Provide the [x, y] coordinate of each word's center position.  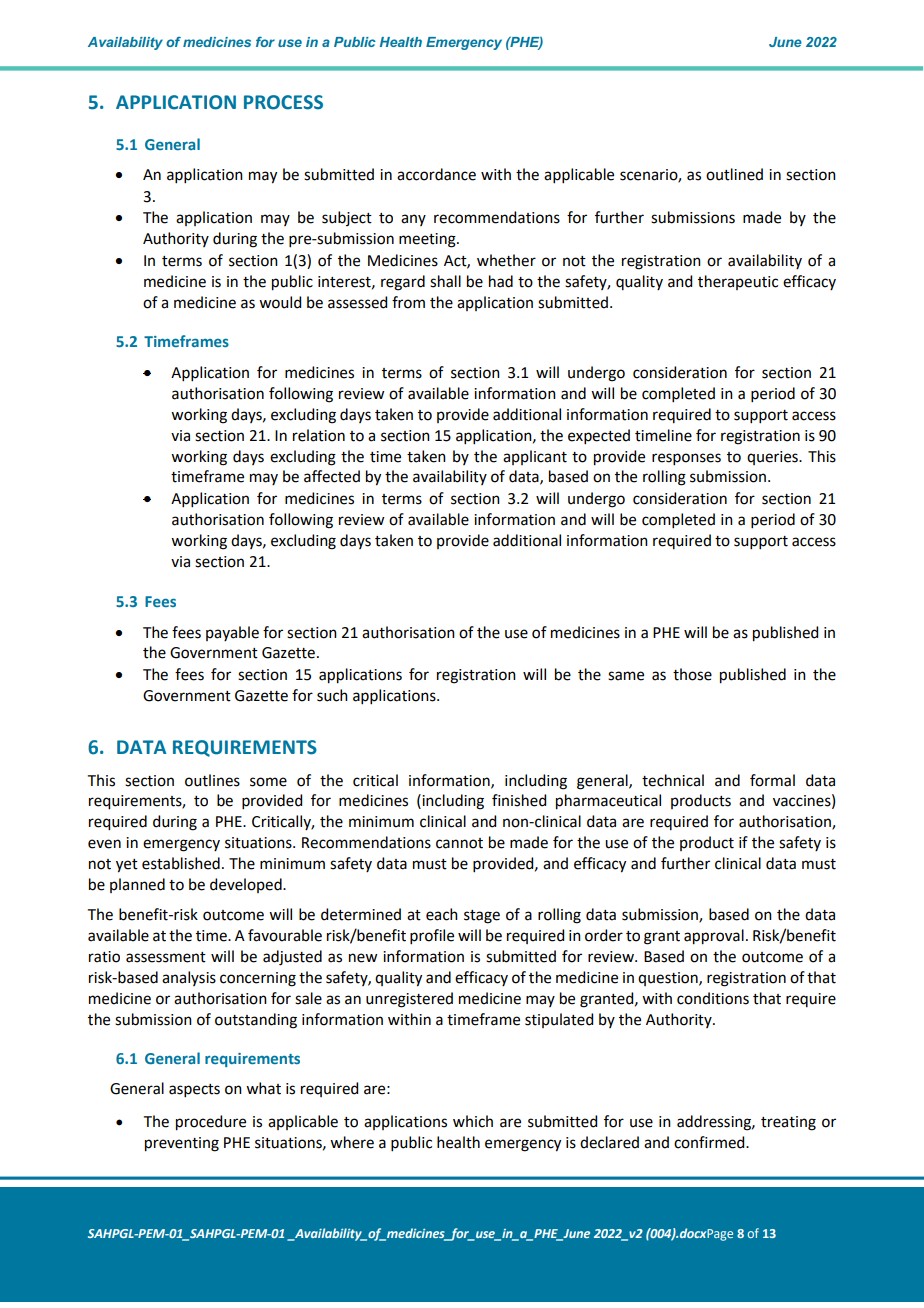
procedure [211, 1123]
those [692, 674]
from [408, 302]
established [181, 863]
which [473, 1121]
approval [714, 937]
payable [232, 633]
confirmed [710, 1142]
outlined [734, 174]
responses [686, 459]
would [280, 302]
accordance [436, 174]
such [332, 695]
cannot [459, 843]
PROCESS [283, 102]
